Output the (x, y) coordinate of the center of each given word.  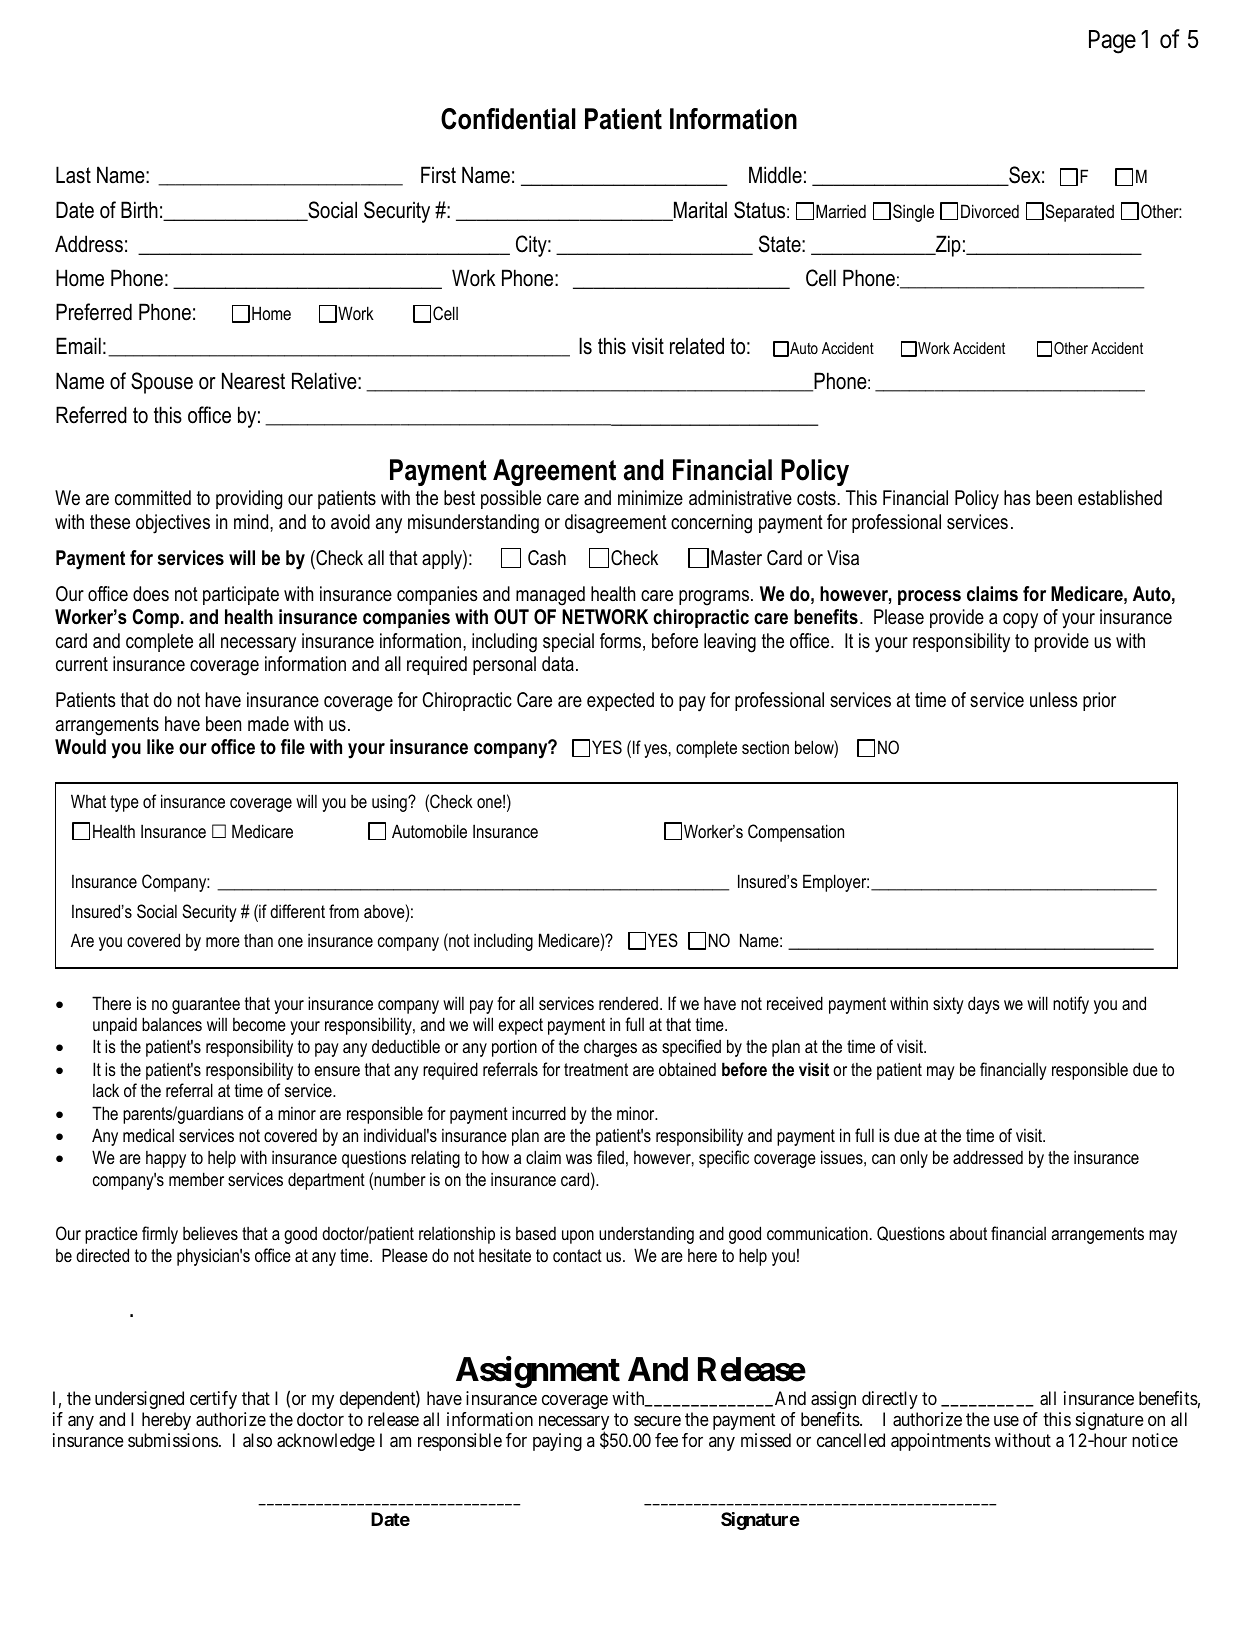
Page (1112, 42)
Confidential (508, 119)
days (983, 1005)
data (558, 664)
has (1017, 498)
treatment (596, 1069)
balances (172, 1024)
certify (213, 1400)
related (697, 346)
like (160, 747)
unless (1054, 700)
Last (73, 175)
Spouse (162, 383)
